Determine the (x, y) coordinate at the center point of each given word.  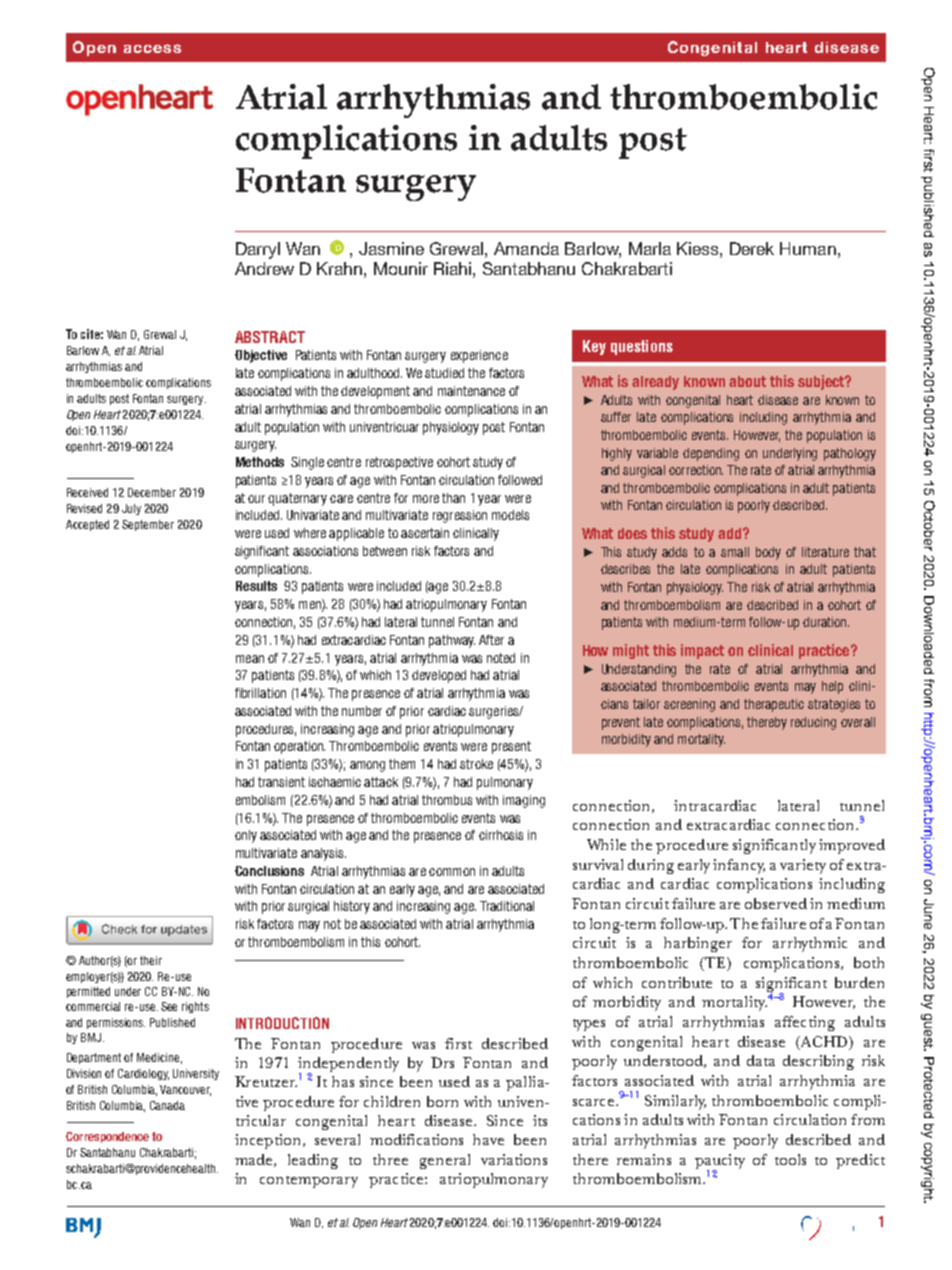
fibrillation (260, 693)
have (488, 1139)
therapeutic (774, 705)
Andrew (264, 268)
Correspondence (107, 1137)
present (511, 747)
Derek (752, 248)
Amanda (526, 248)
